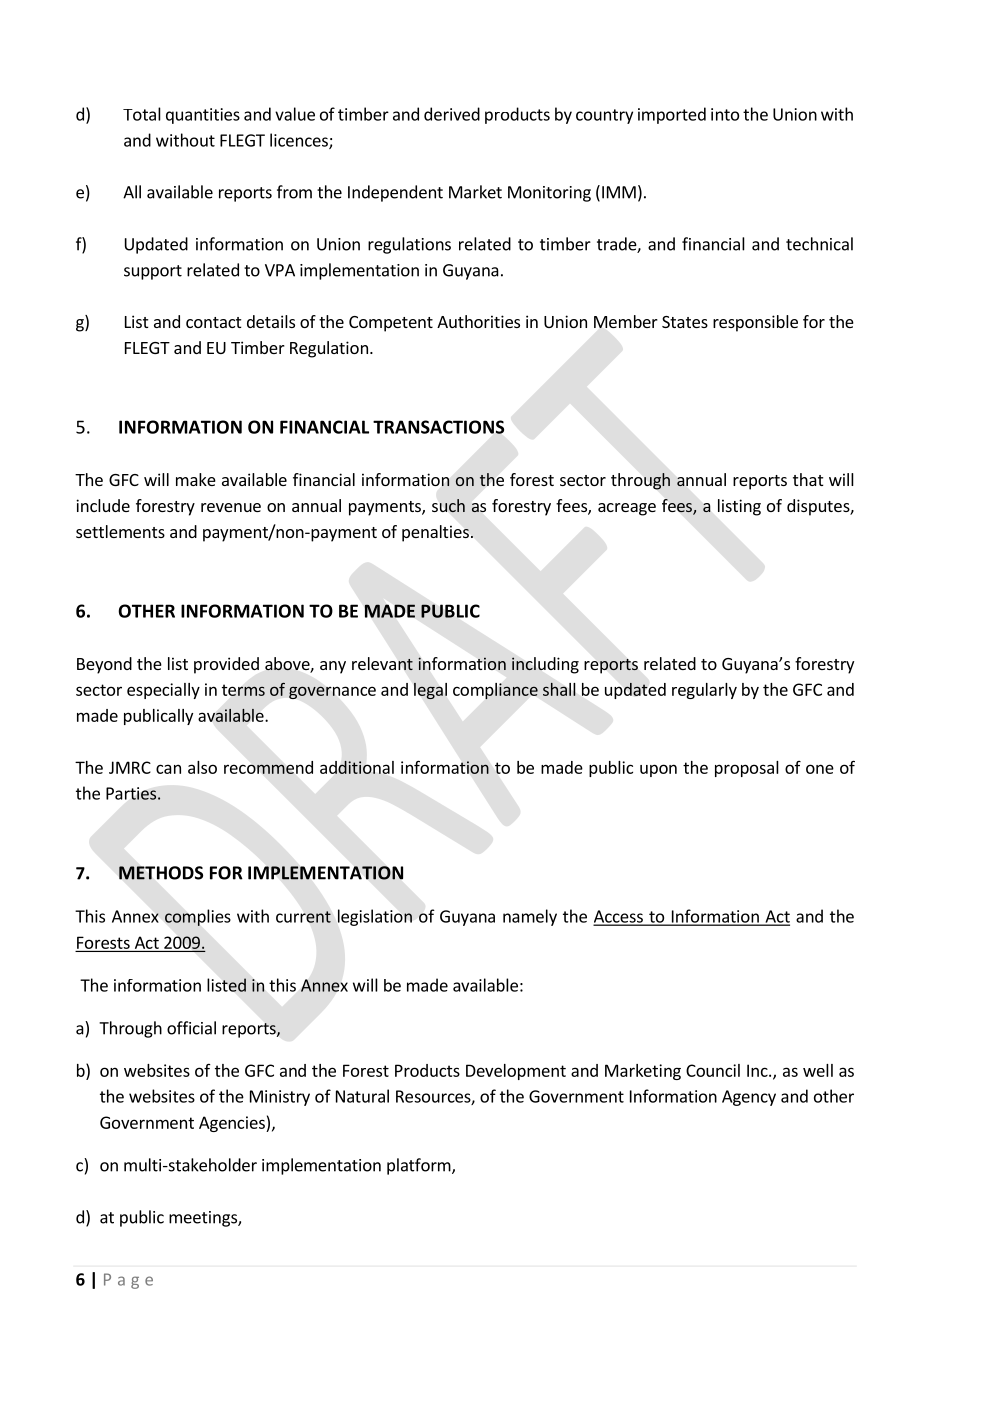 The width and height of the screenshot is (1000, 1414). Describe the element at coordinates (452, 114) in the screenshot. I see `derived` at that location.
